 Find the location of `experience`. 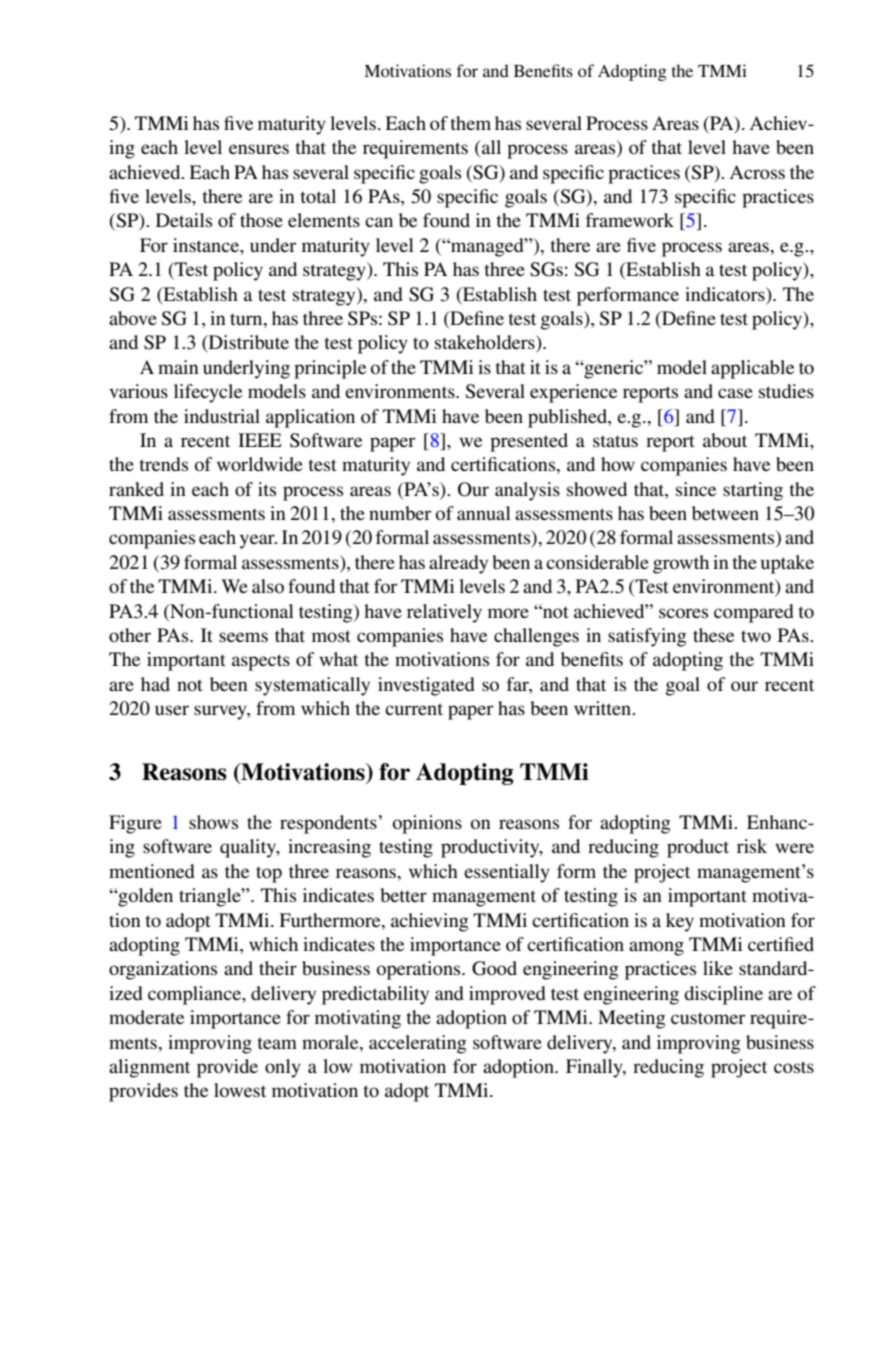

experience is located at coordinates (573, 393).
